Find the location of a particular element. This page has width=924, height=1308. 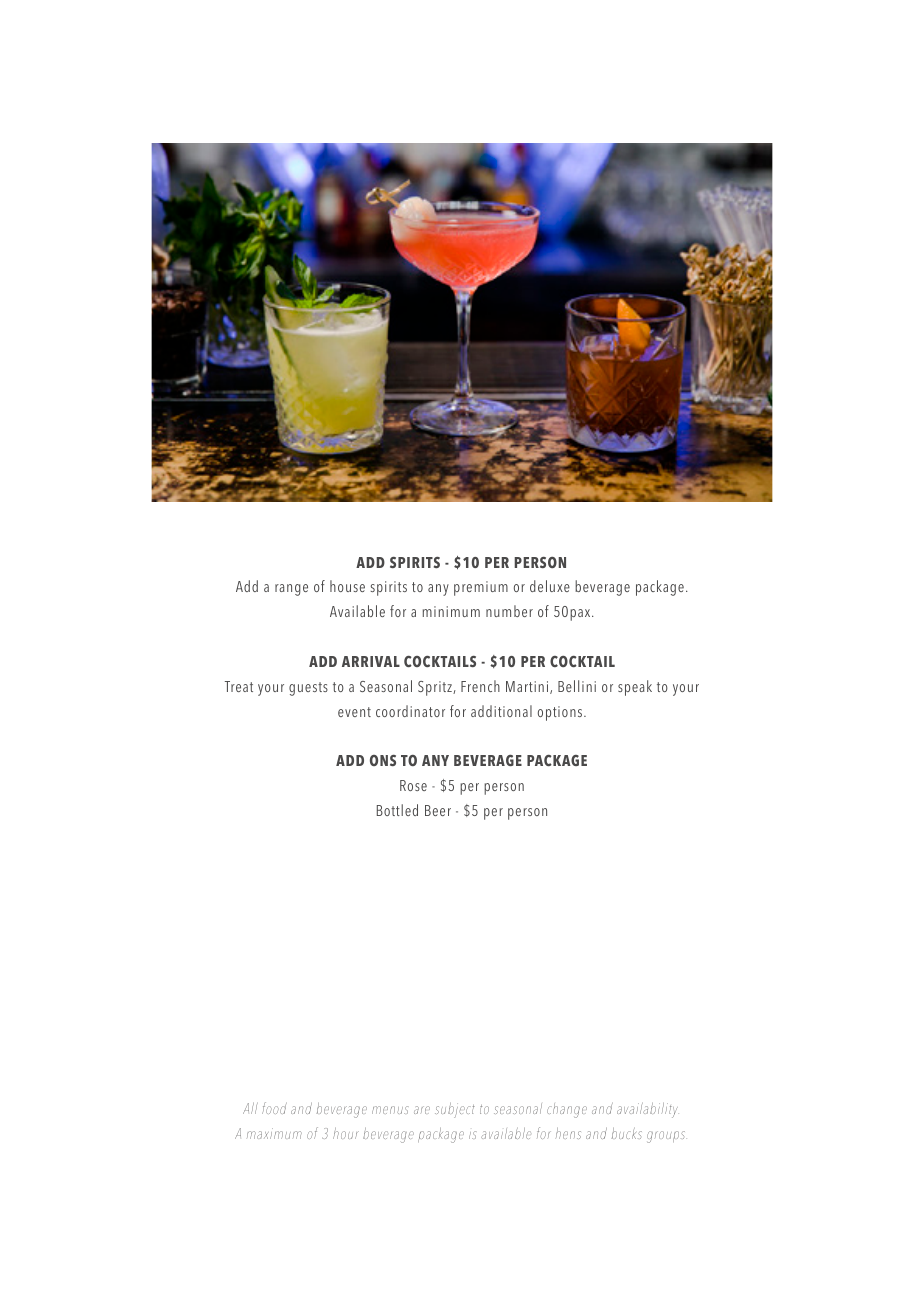

minimum is located at coordinates (451, 611).
